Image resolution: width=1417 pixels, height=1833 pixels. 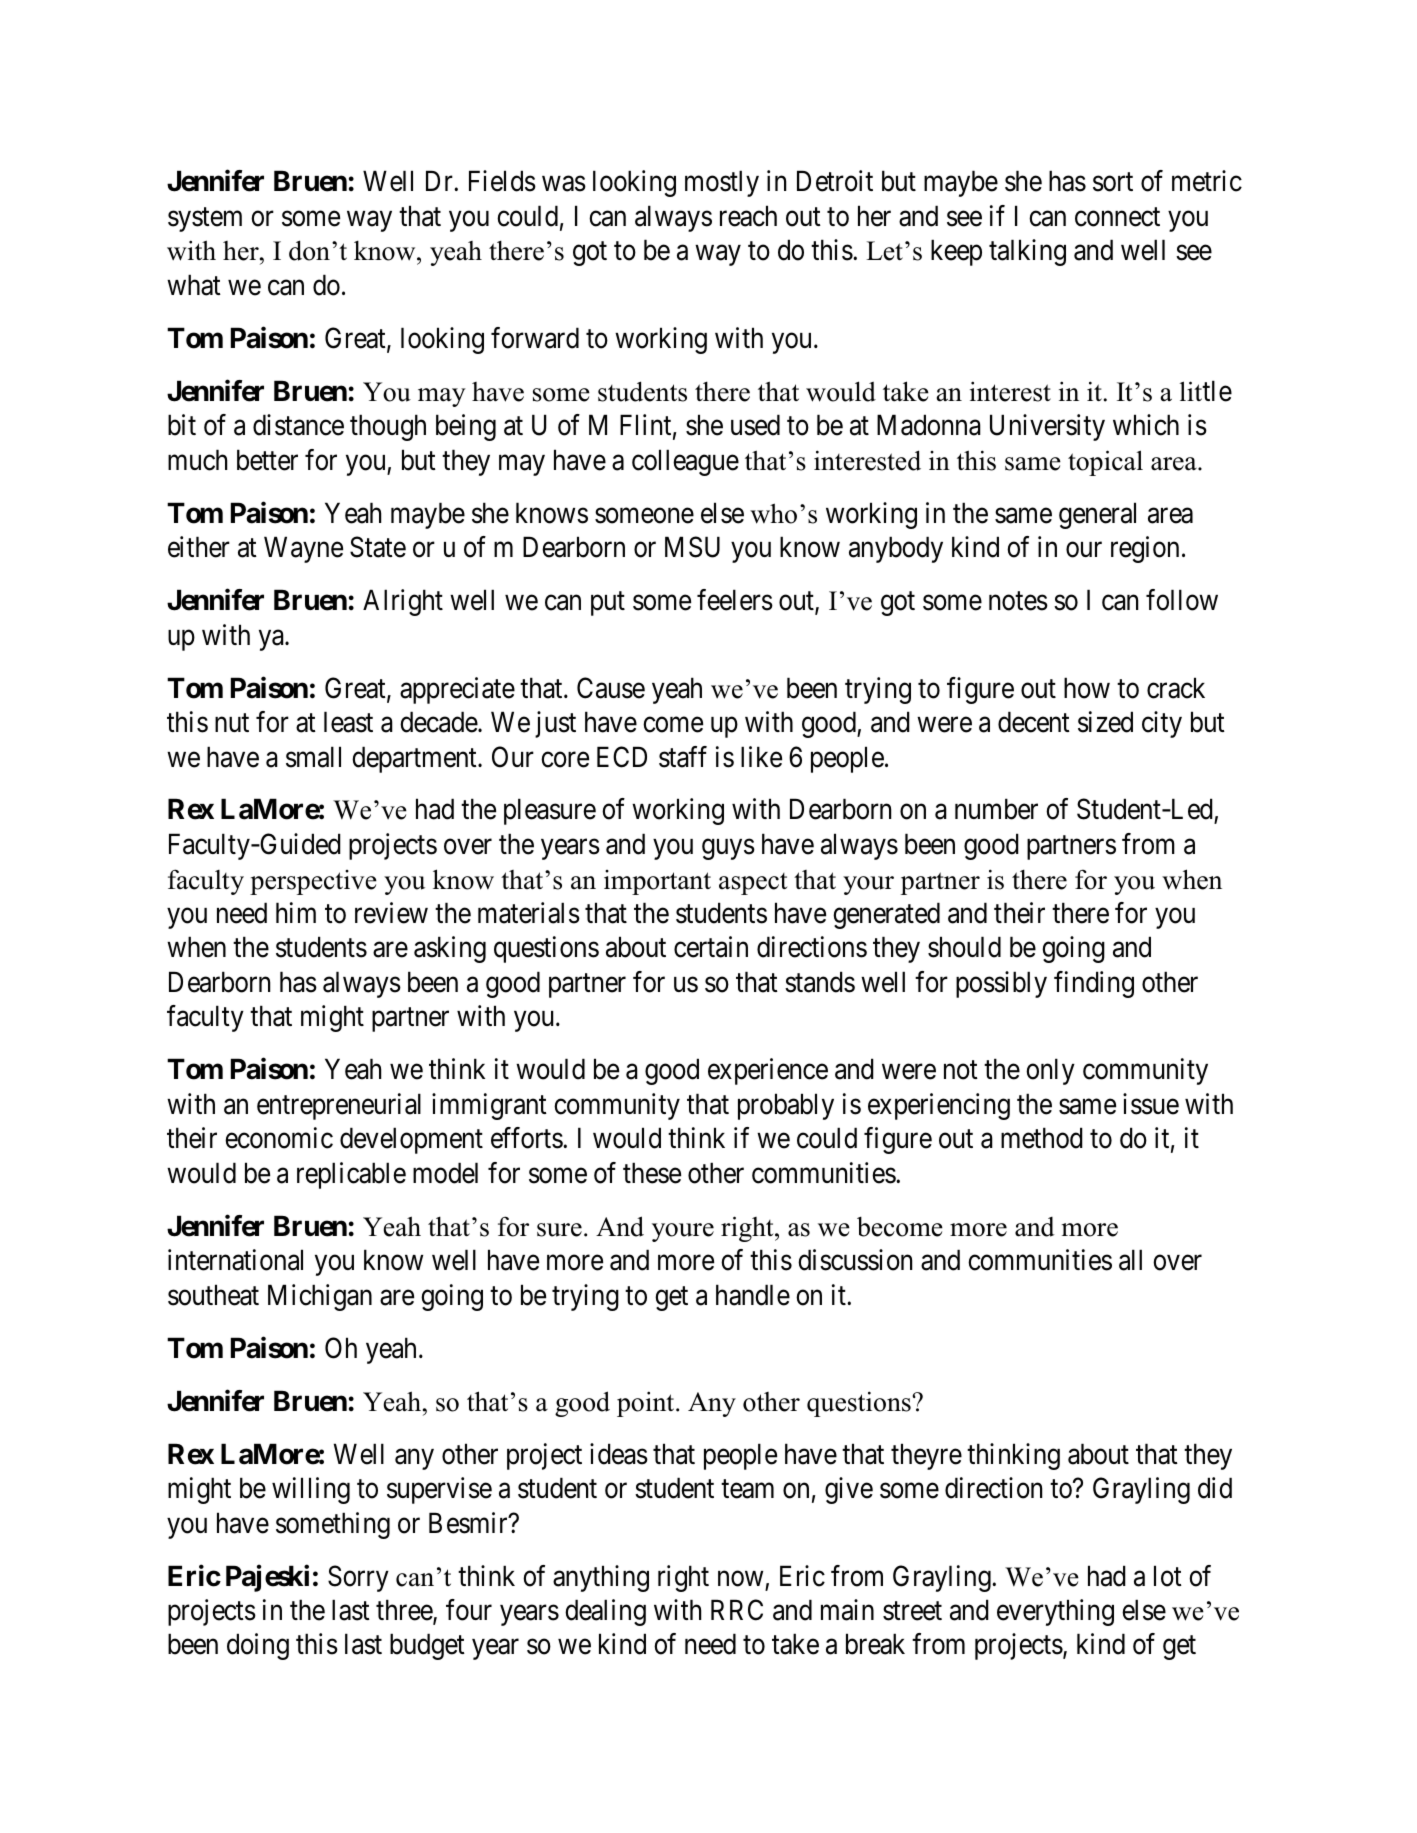 I want to click on certain, so click(x=711, y=947).
